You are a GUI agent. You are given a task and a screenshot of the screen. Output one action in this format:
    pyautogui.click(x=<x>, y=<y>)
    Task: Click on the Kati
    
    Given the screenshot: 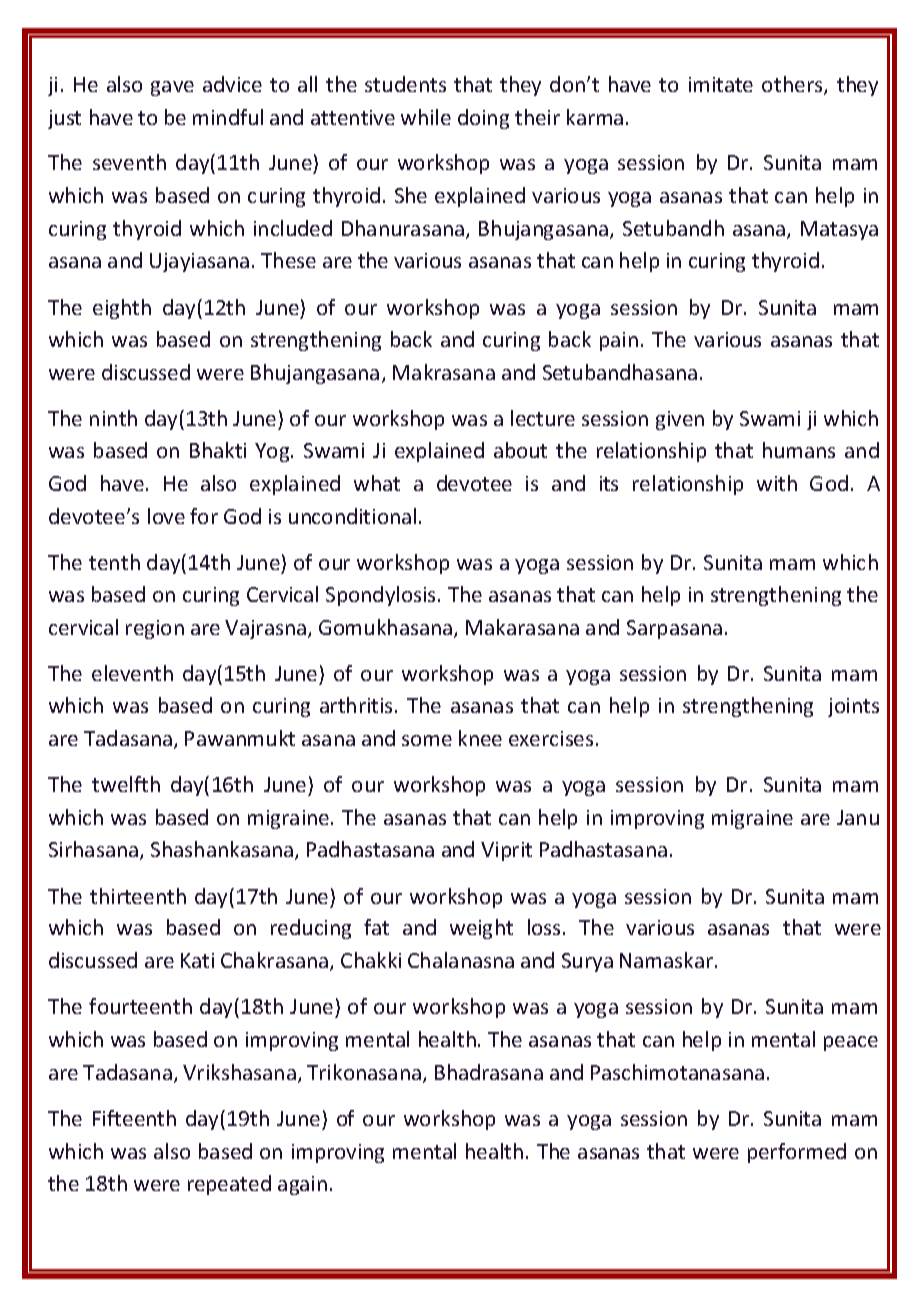 What is the action you would take?
    pyautogui.click(x=197, y=960)
